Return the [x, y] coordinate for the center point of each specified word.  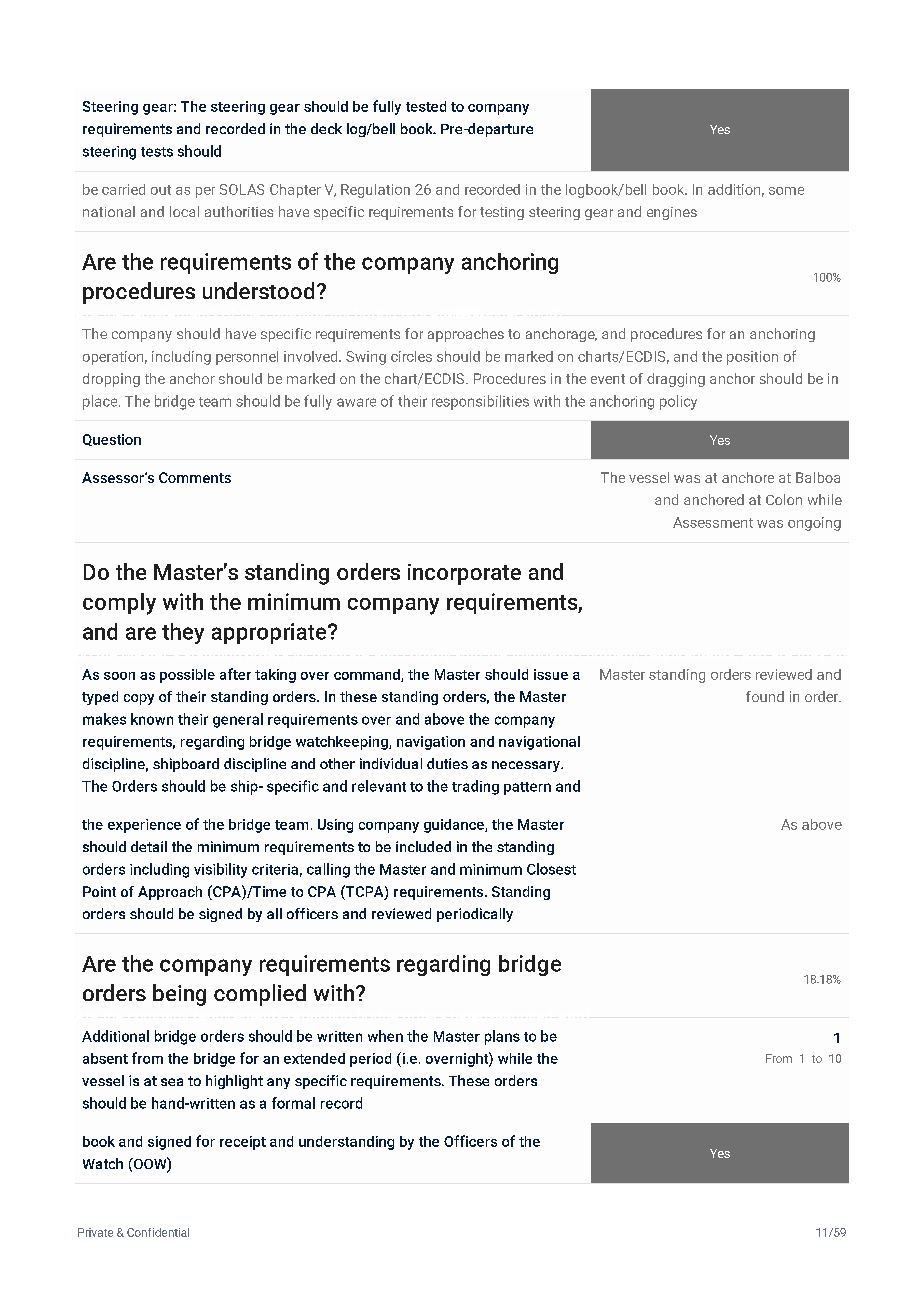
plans [502, 1037]
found [765, 696]
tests [157, 152]
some [786, 191]
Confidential [158, 1232]
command [368, 675]
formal [293, 1103]
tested [426, 106]
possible [187, 676]
